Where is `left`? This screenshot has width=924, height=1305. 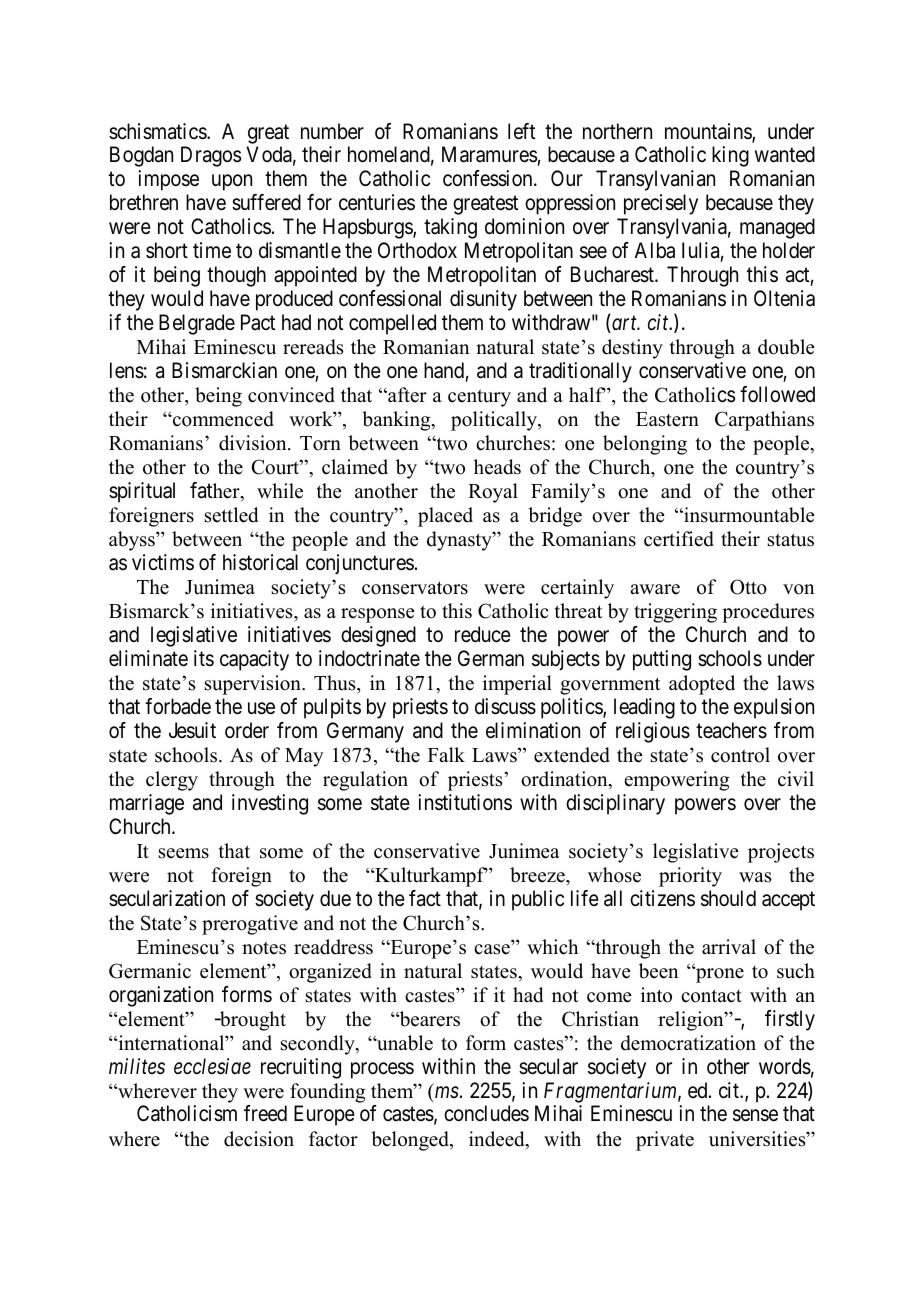 left is located at coordinates (521, 131).
